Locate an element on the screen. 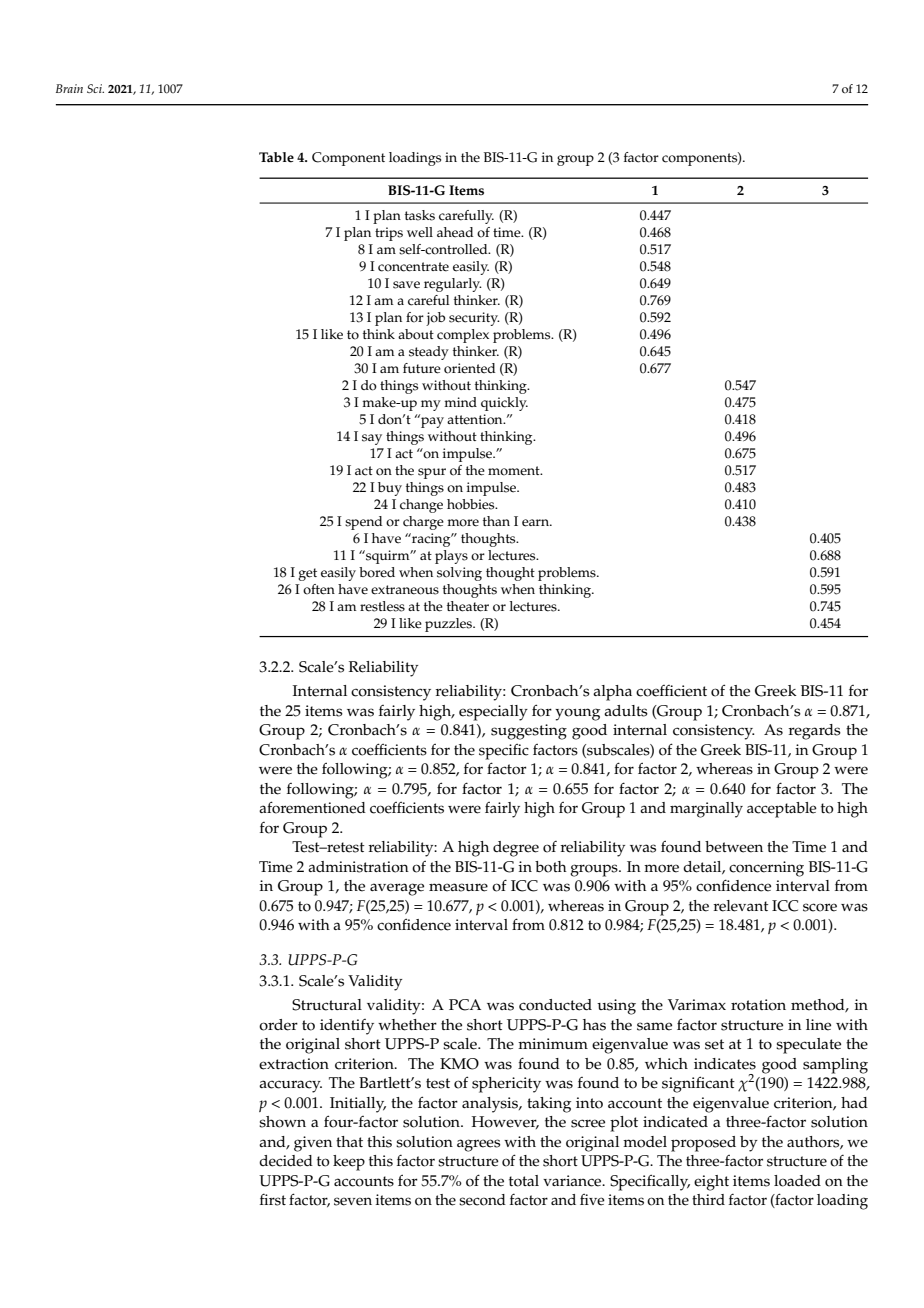 This screenshot has width=924, height=1308. Sci is located at coordinates (95, 88).
